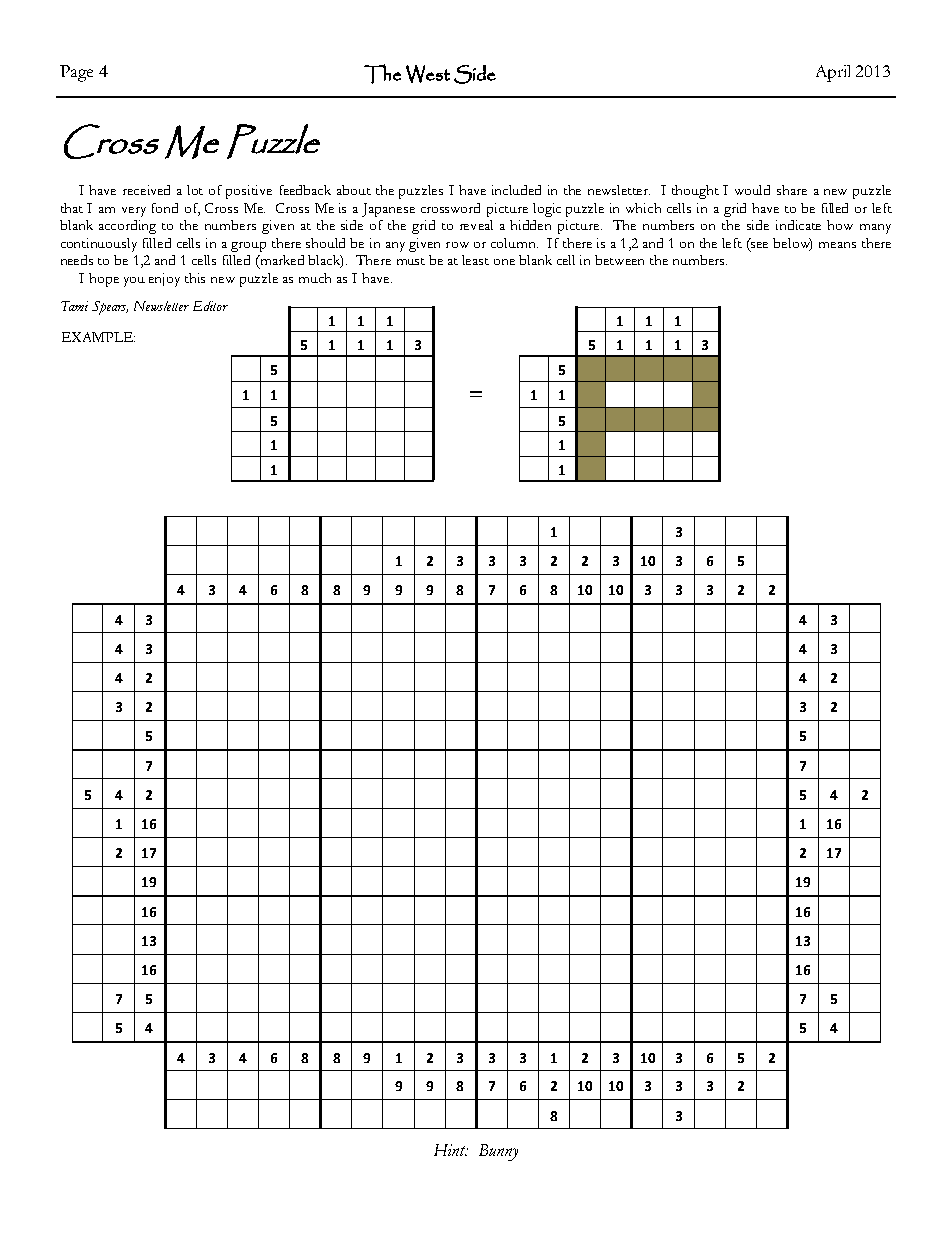 Image resolution: width=952 pixels, height=1233 pixels. Describe the element at coordinates (315, 278) in the screenshot. I see `much` at that location.
